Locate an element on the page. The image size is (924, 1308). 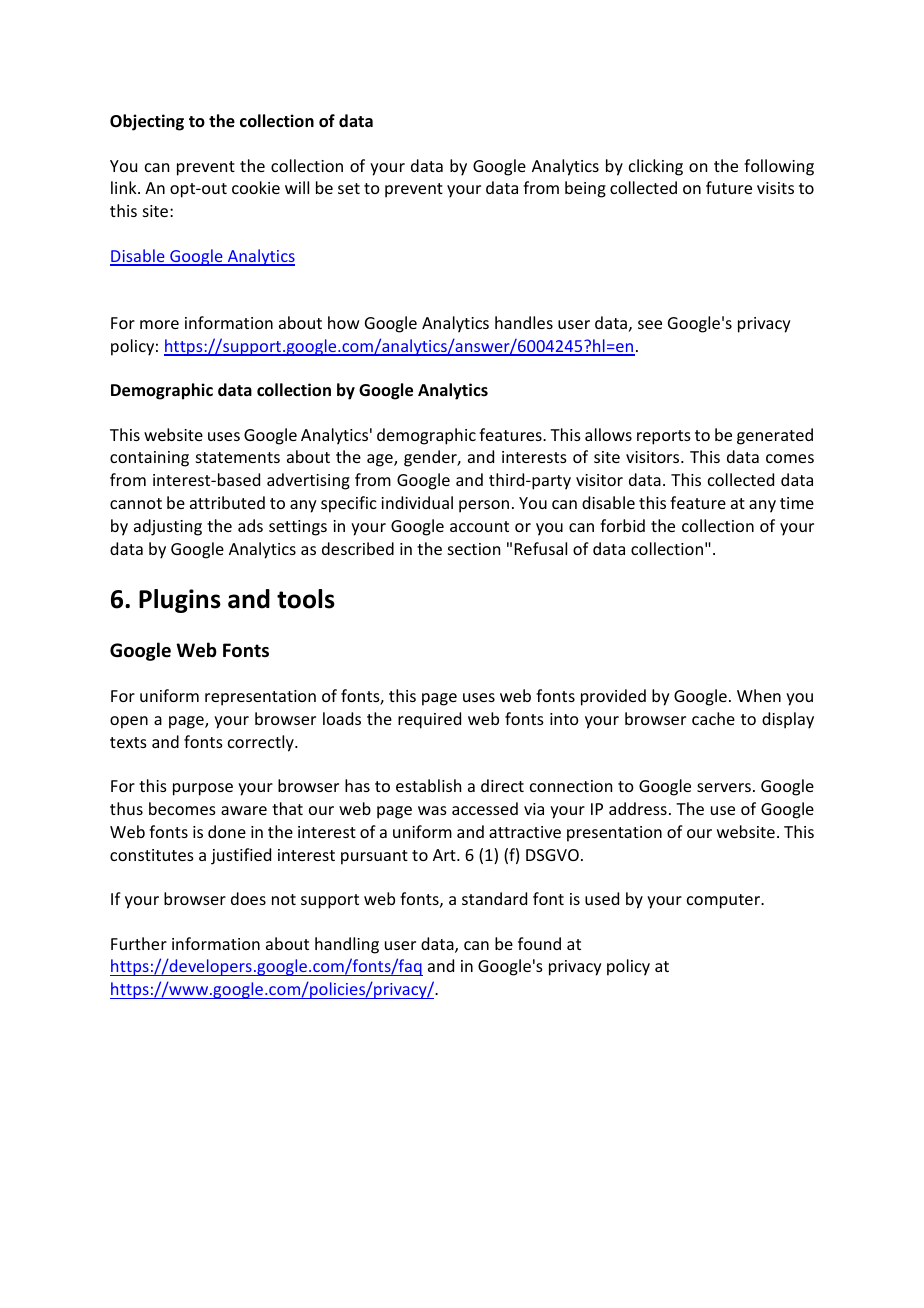
does is located at coordinates (248, 898).
